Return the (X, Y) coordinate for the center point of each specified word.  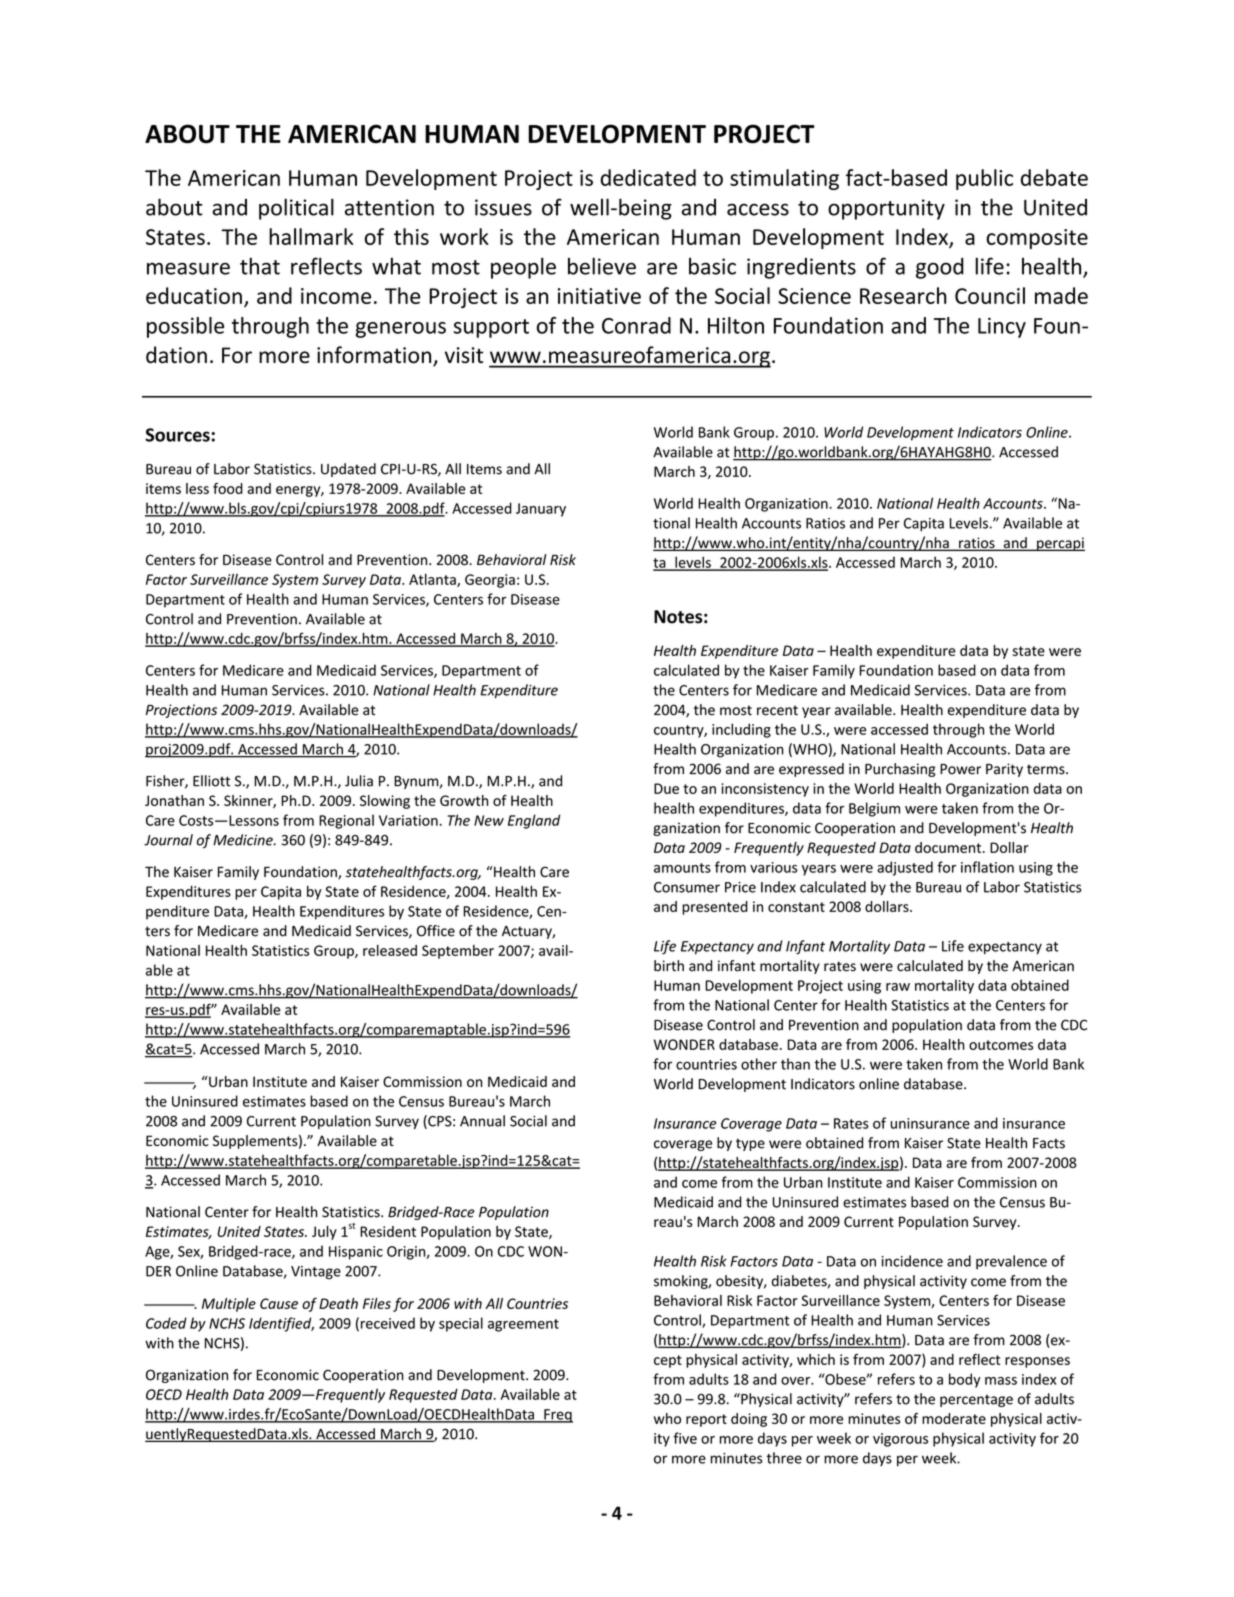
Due (666, 788)
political (296, 209)
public (984, 179)
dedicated (648, 177)
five (685, 1438)
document (949, 847)
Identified (281, 1324)
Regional (346, 821)
